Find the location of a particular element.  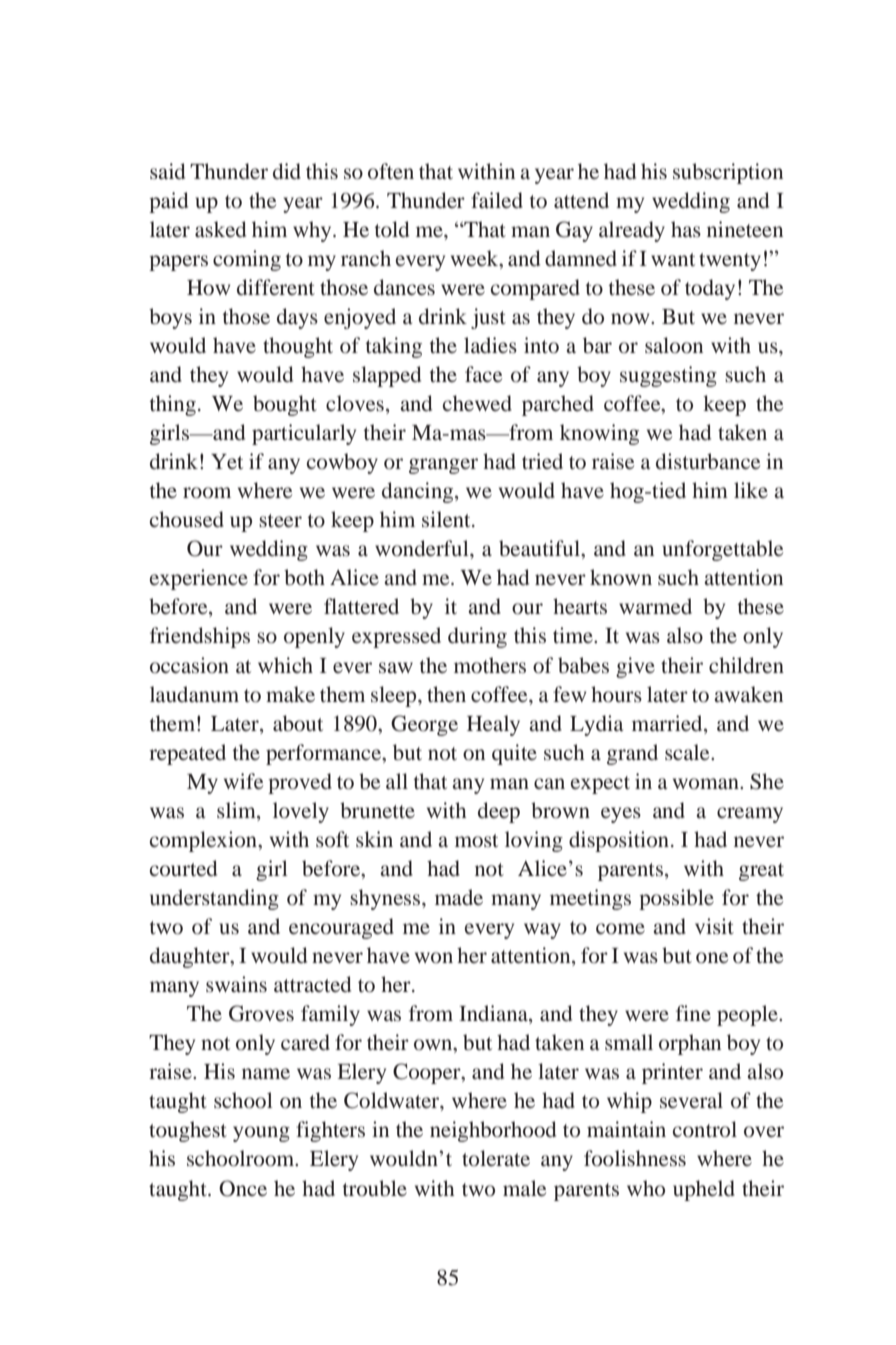

then is located at coordinates (446, 694).
